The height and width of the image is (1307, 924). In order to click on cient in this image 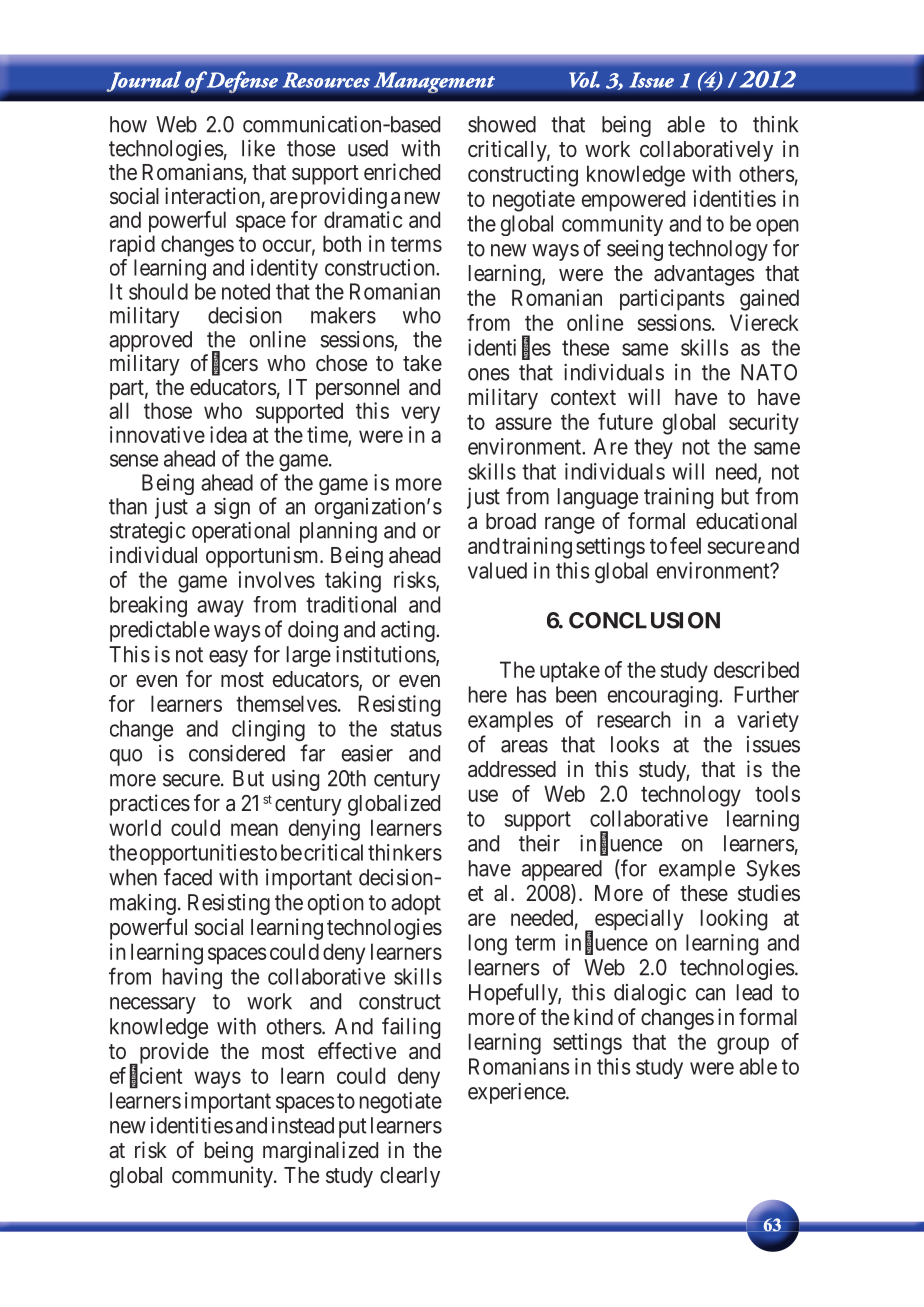, I will do `click(161, 1075)`.
